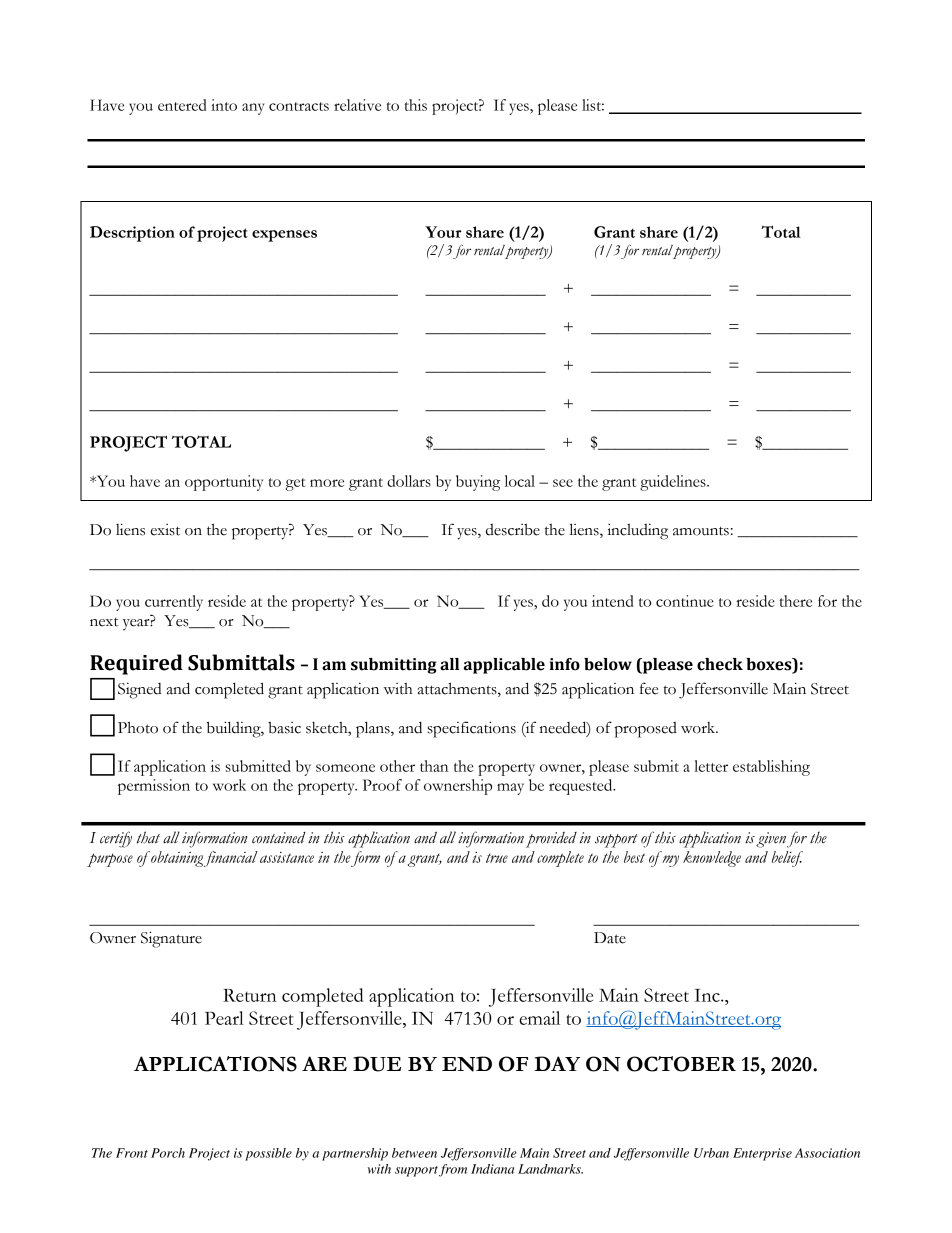 The image size is (952, 1233). Describe the element at coordinates (357, 105) in the document. I see `relative` at that location.
